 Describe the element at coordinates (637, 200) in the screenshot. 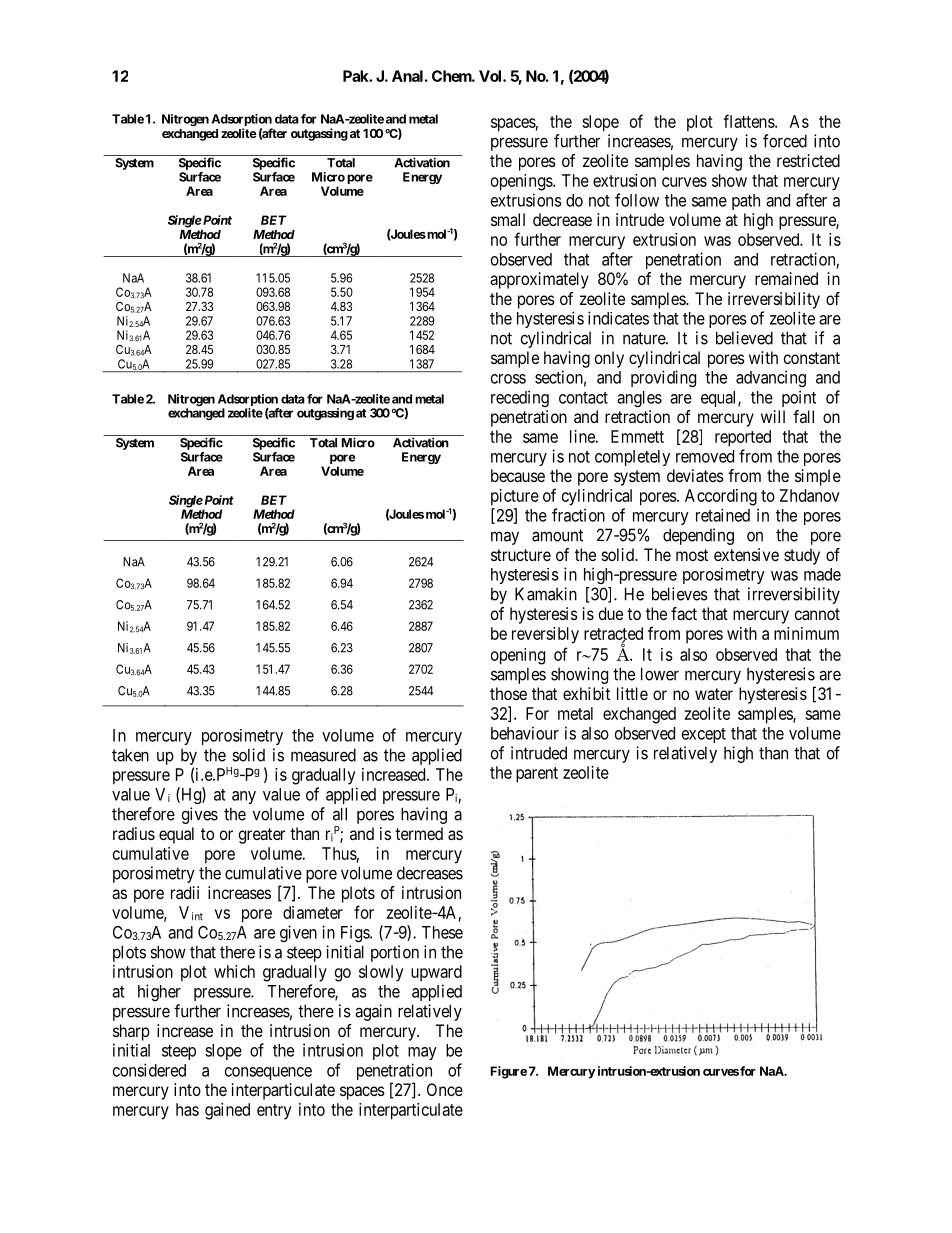

I see `follow` at that location.
